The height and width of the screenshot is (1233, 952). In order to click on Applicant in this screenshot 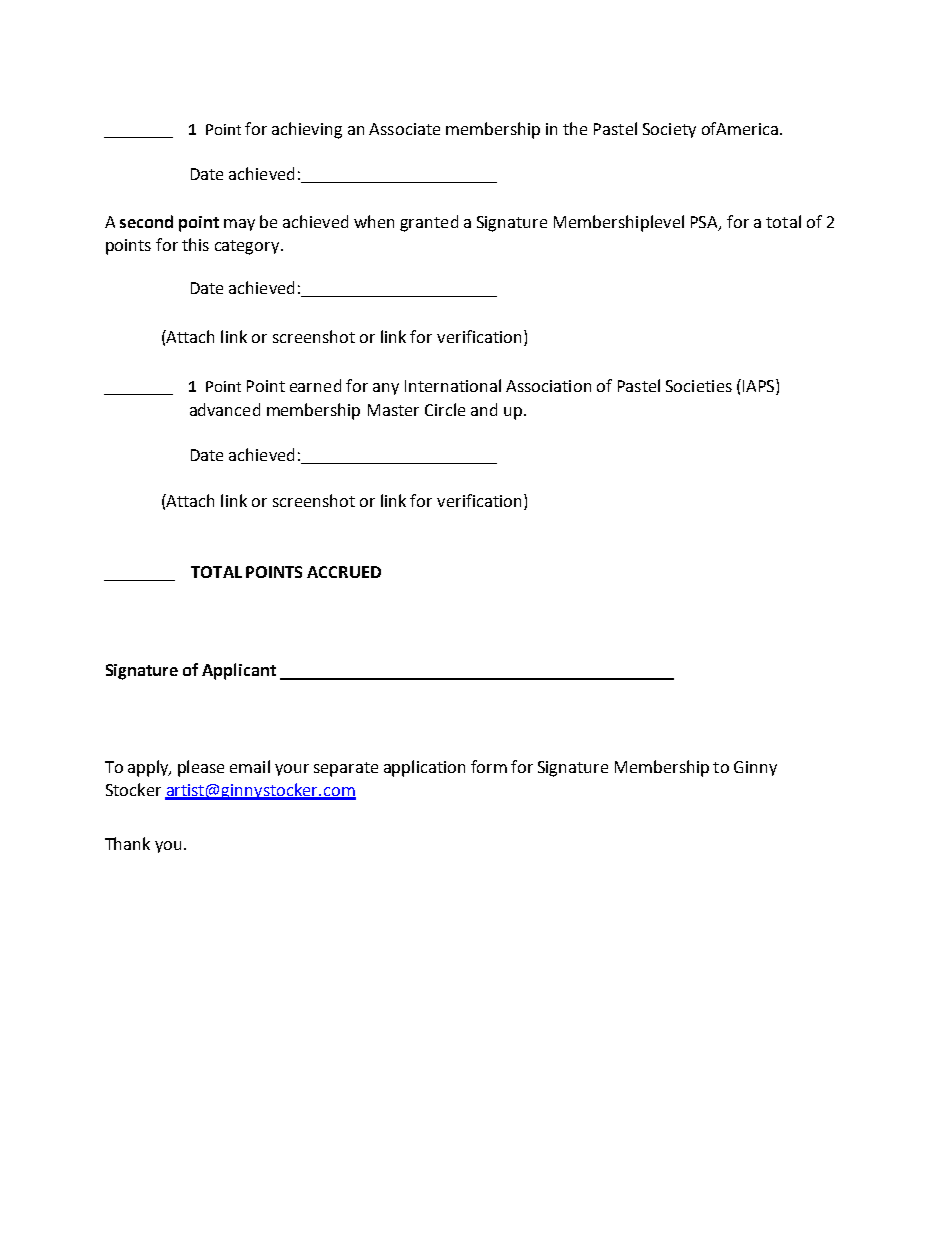, I will do `click(239, 671)`.
